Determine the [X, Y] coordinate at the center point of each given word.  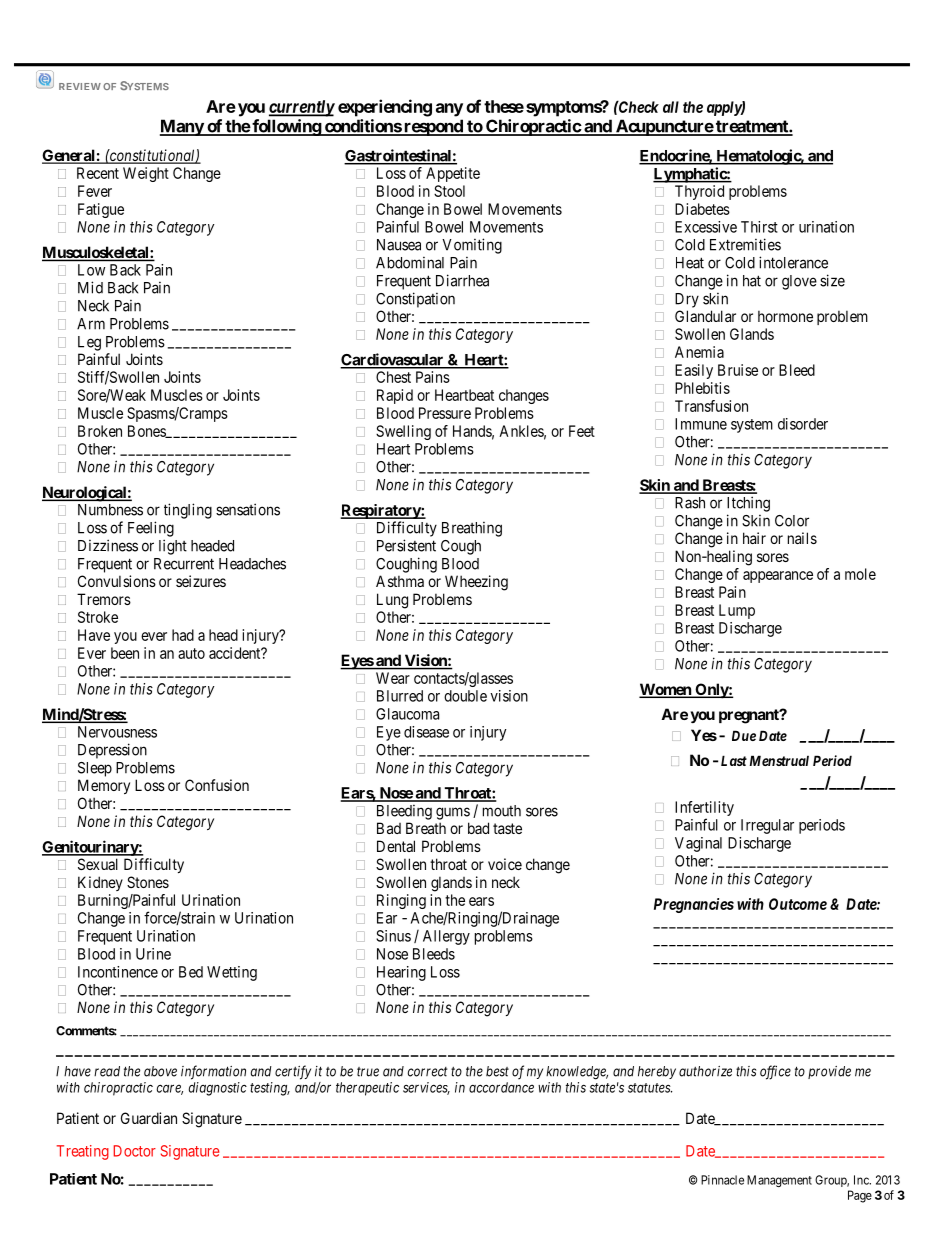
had [183, 635]
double [465, 696]
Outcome [798, 904]
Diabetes [702, 209]
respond [433, 127]
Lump [737, 611]
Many [182, 127]
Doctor [134, 1151]
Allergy [446, 937]
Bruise [738, 370]
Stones [148, 882]
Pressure [445, 413]
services [426, 1088]
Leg [89, 343]
